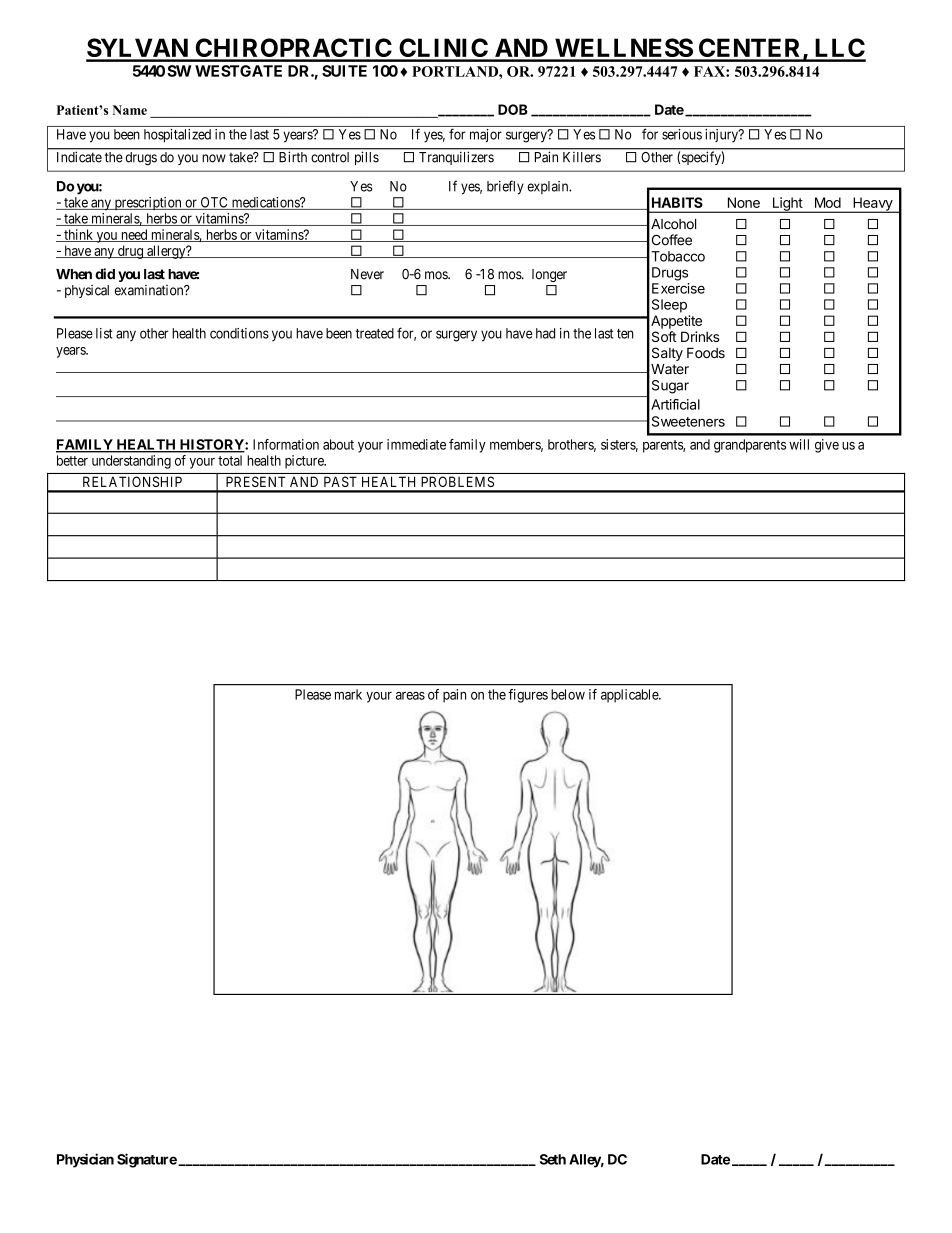 This document has height=1233, width=952. What do you see at coordinates (85, 1160) in the document?
I see `Physician` at bounding box center [85, 1160].
